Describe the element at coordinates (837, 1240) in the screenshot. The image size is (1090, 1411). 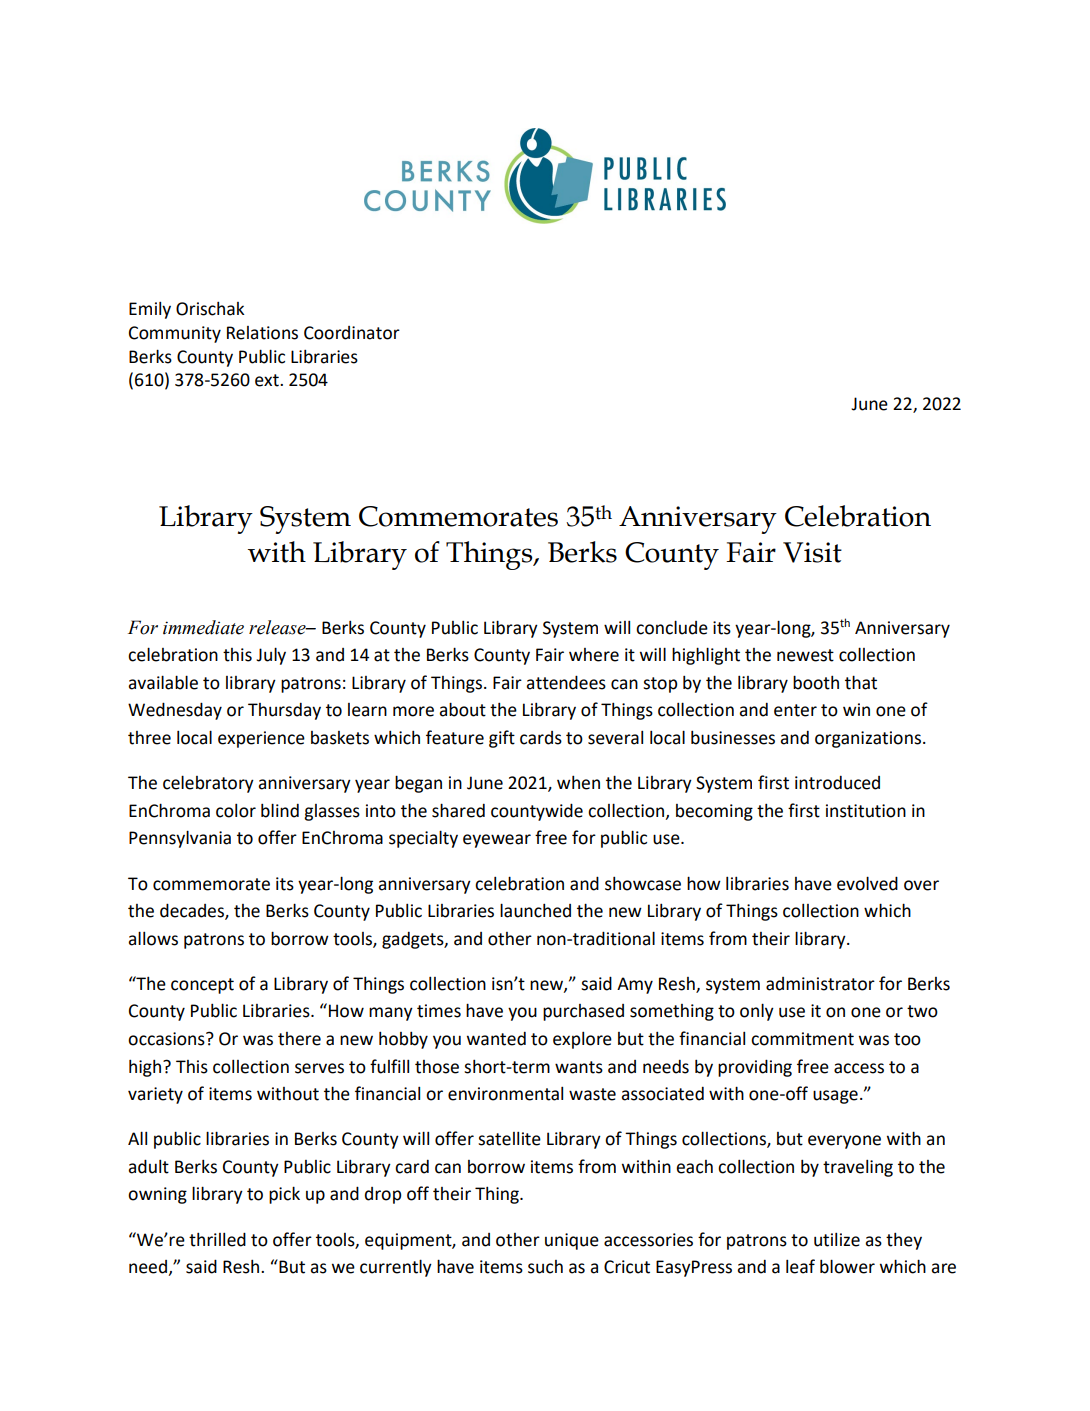
I see `utilize` at that location.
